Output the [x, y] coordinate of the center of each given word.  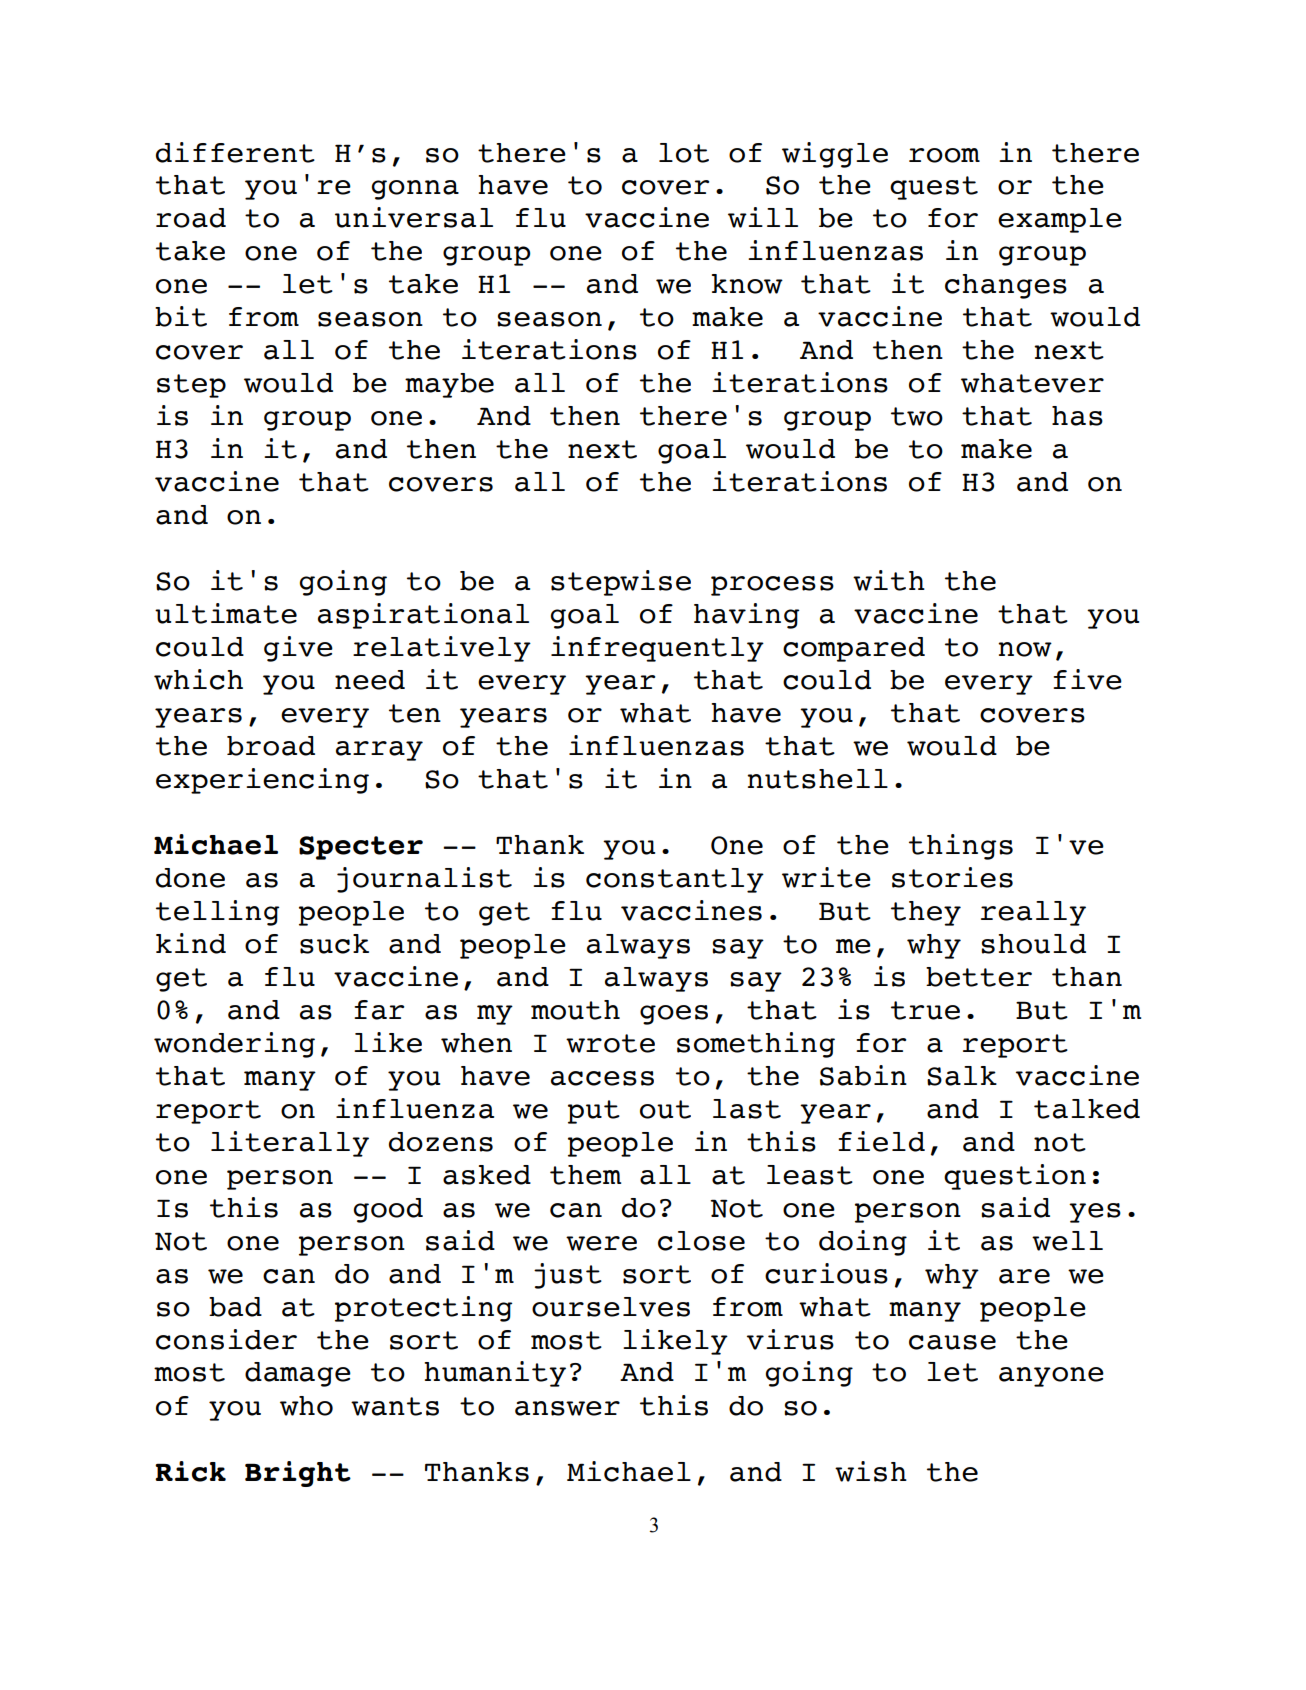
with [889, 580]
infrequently [657, 649]
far [379, 1010]
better [979, 977]
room [944, 155]
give [298, 649]
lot [684, 153]
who [306, 1406]
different [235, 152]
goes [674, 1015]
